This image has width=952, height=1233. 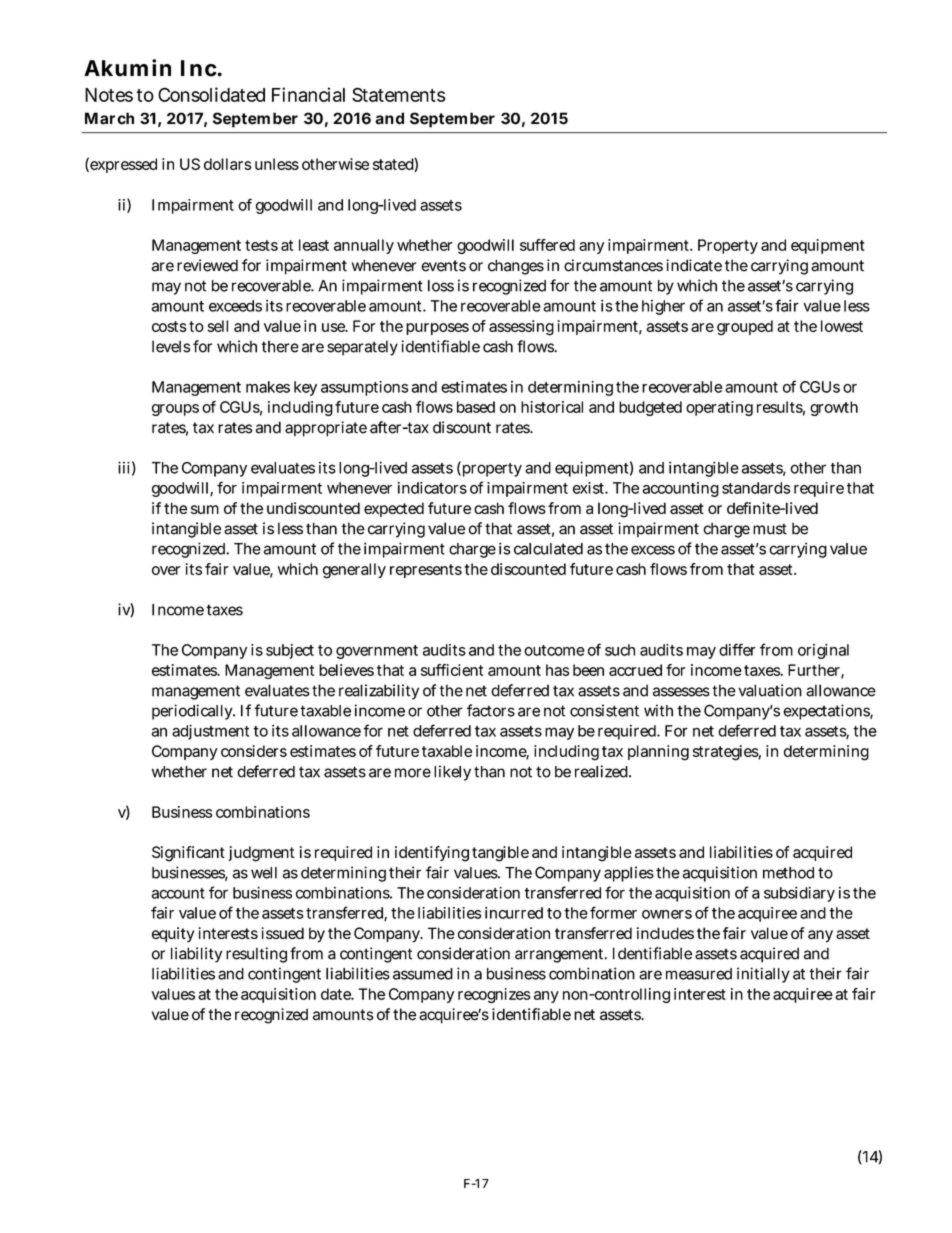 What do you see at coordinates (745, 328) in the image?
I see `grouped` at bounding box center [745, 328].
